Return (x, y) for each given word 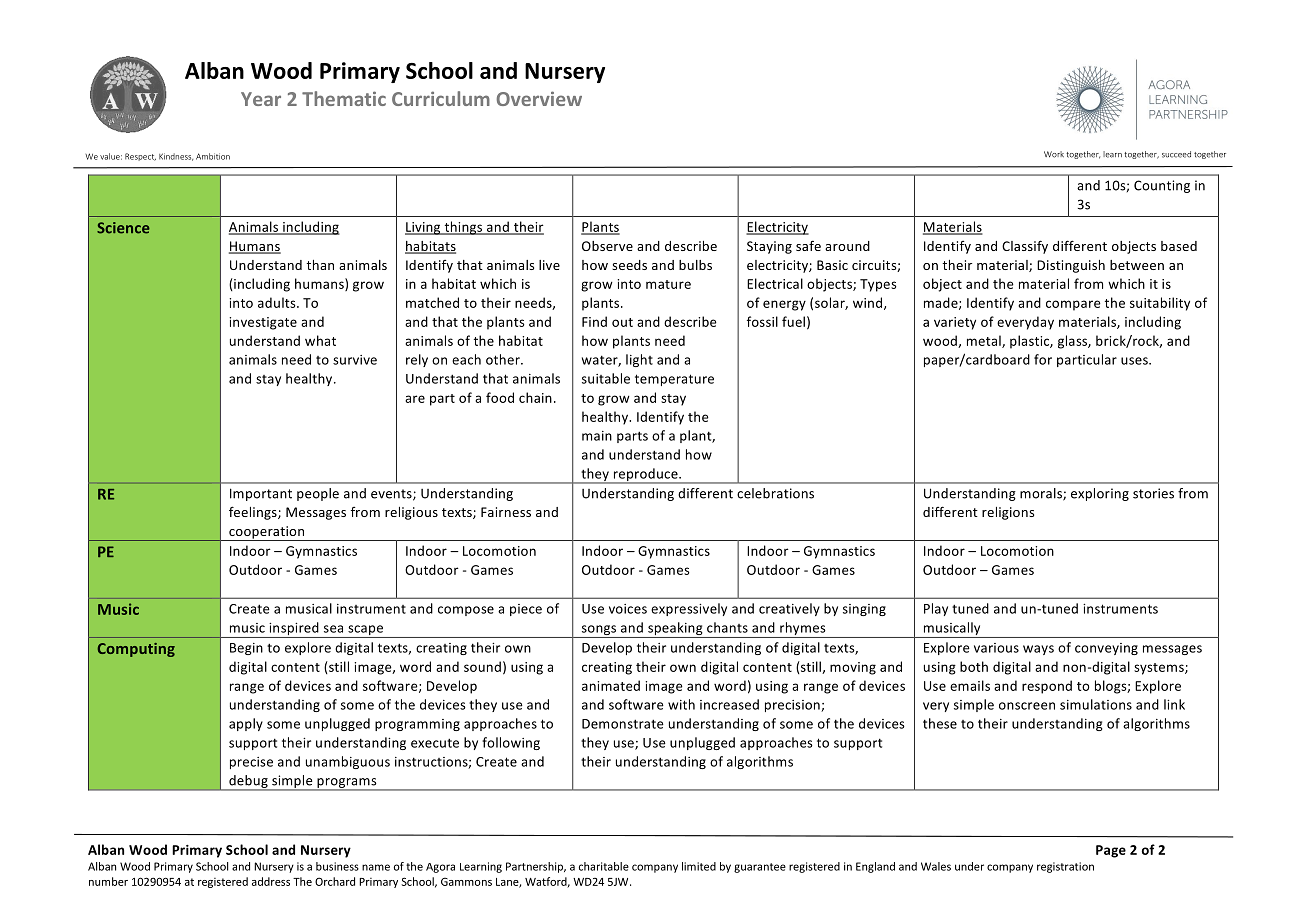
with (681, 704)
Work (1054, 154)
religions (1008, 513)
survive (355, 360)
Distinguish (1071, 266)
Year (261, 99)
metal (985, 341)
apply (246, 724)
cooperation (267, 533)
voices (628, 609)
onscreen (1027, 706)
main (597, 436)
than (320, 265)
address (271, 881)
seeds (629, 265)
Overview (539, 98)
